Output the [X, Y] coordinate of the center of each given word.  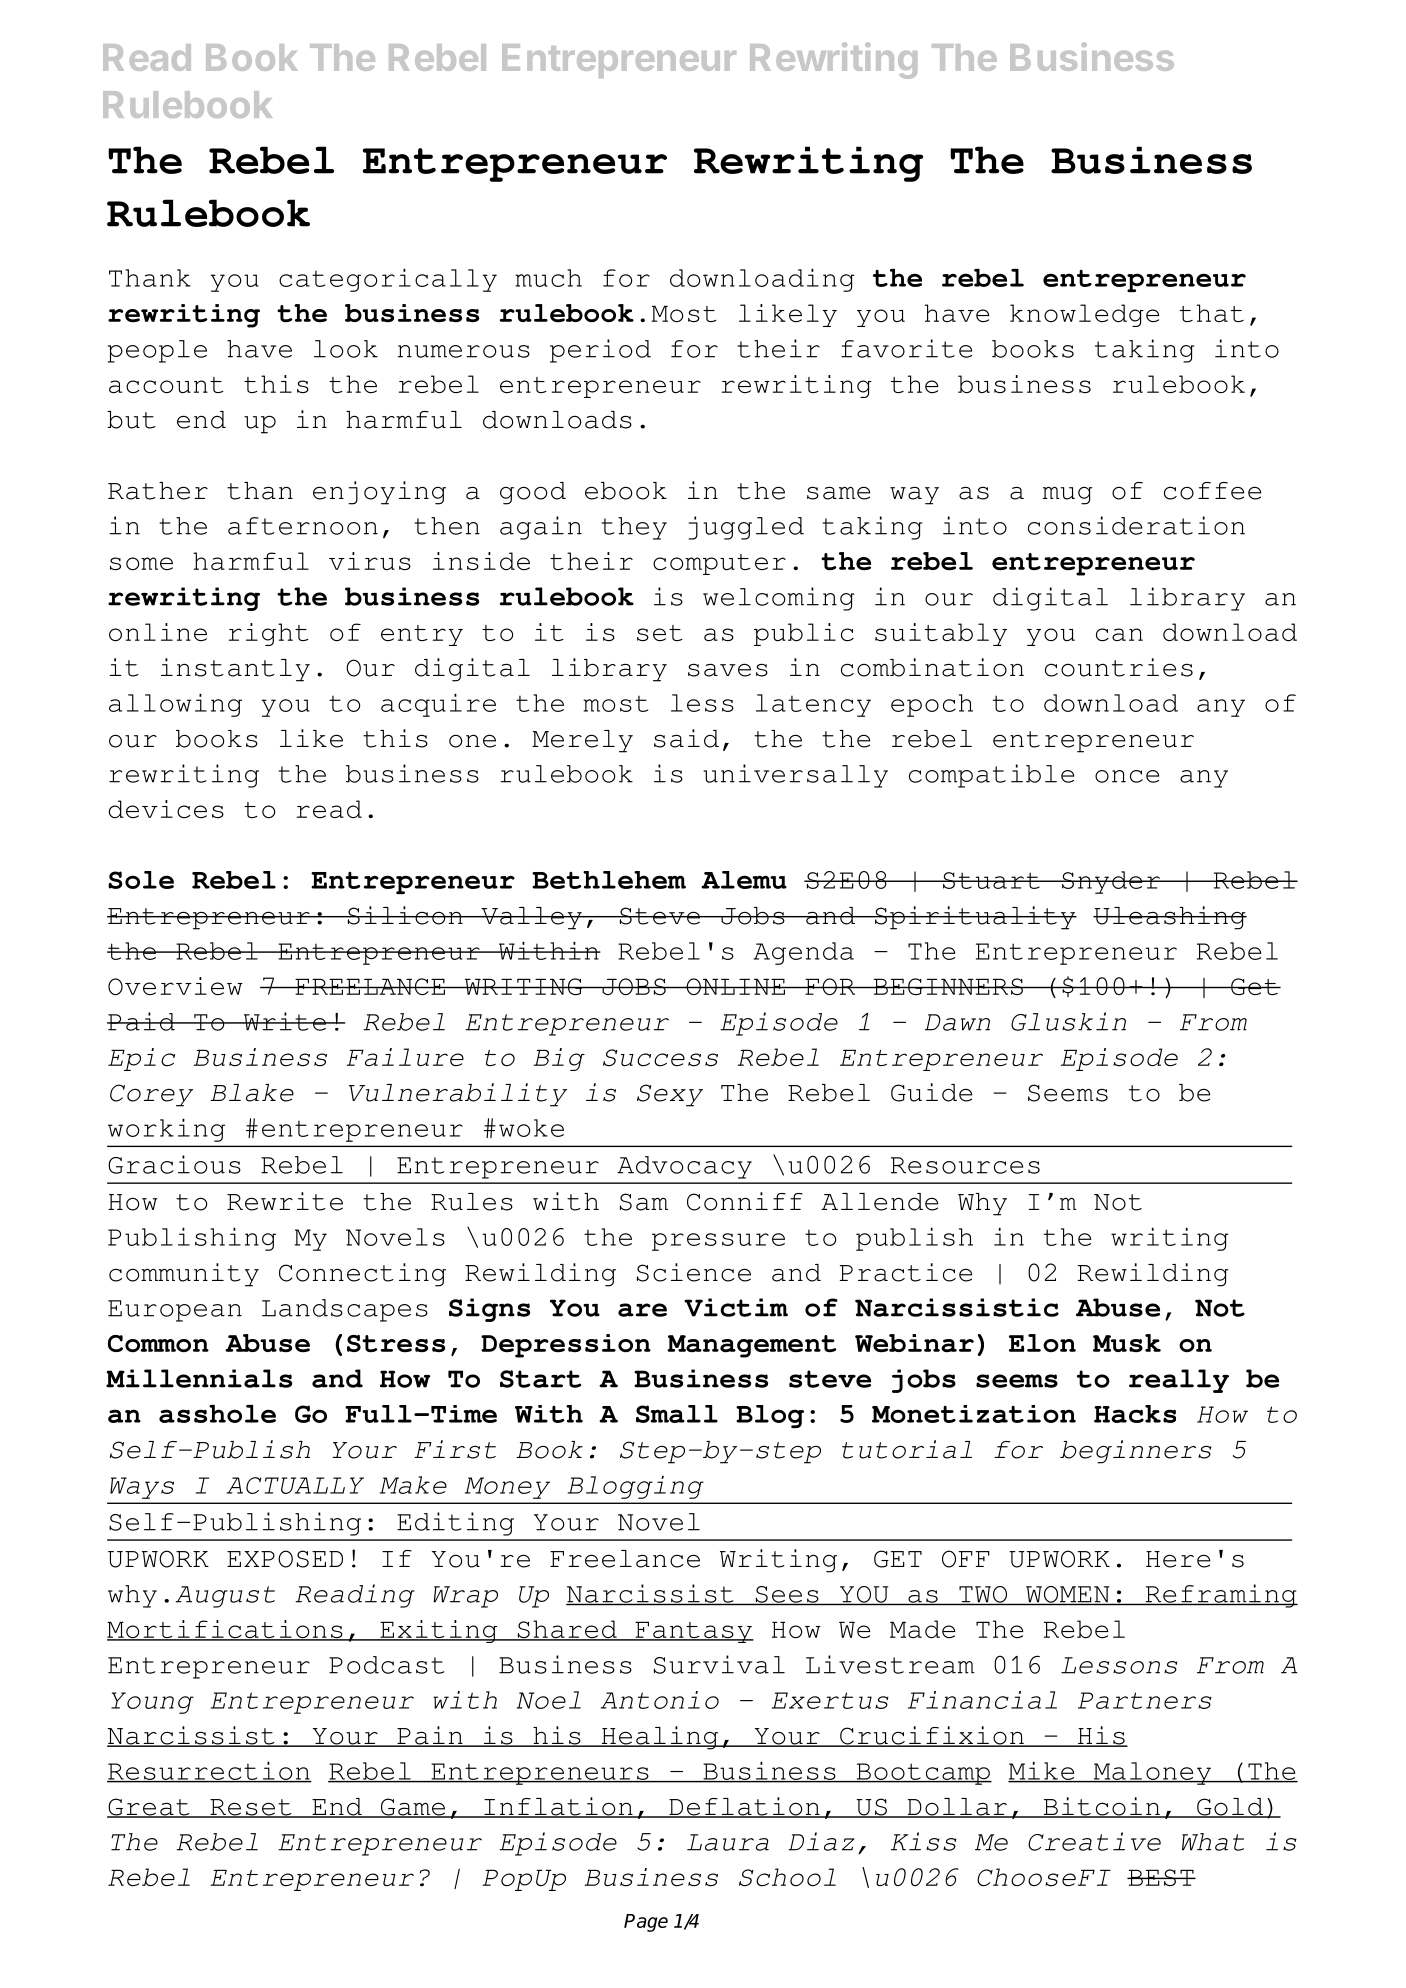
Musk [1127, 1343]
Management [752, 1346]
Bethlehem [609, 880]
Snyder [1111, 882]
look [346, 349]
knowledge [1084, 315]
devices [166, 809]
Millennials [199, 1378]
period [600, 351]
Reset [251, 1808]
